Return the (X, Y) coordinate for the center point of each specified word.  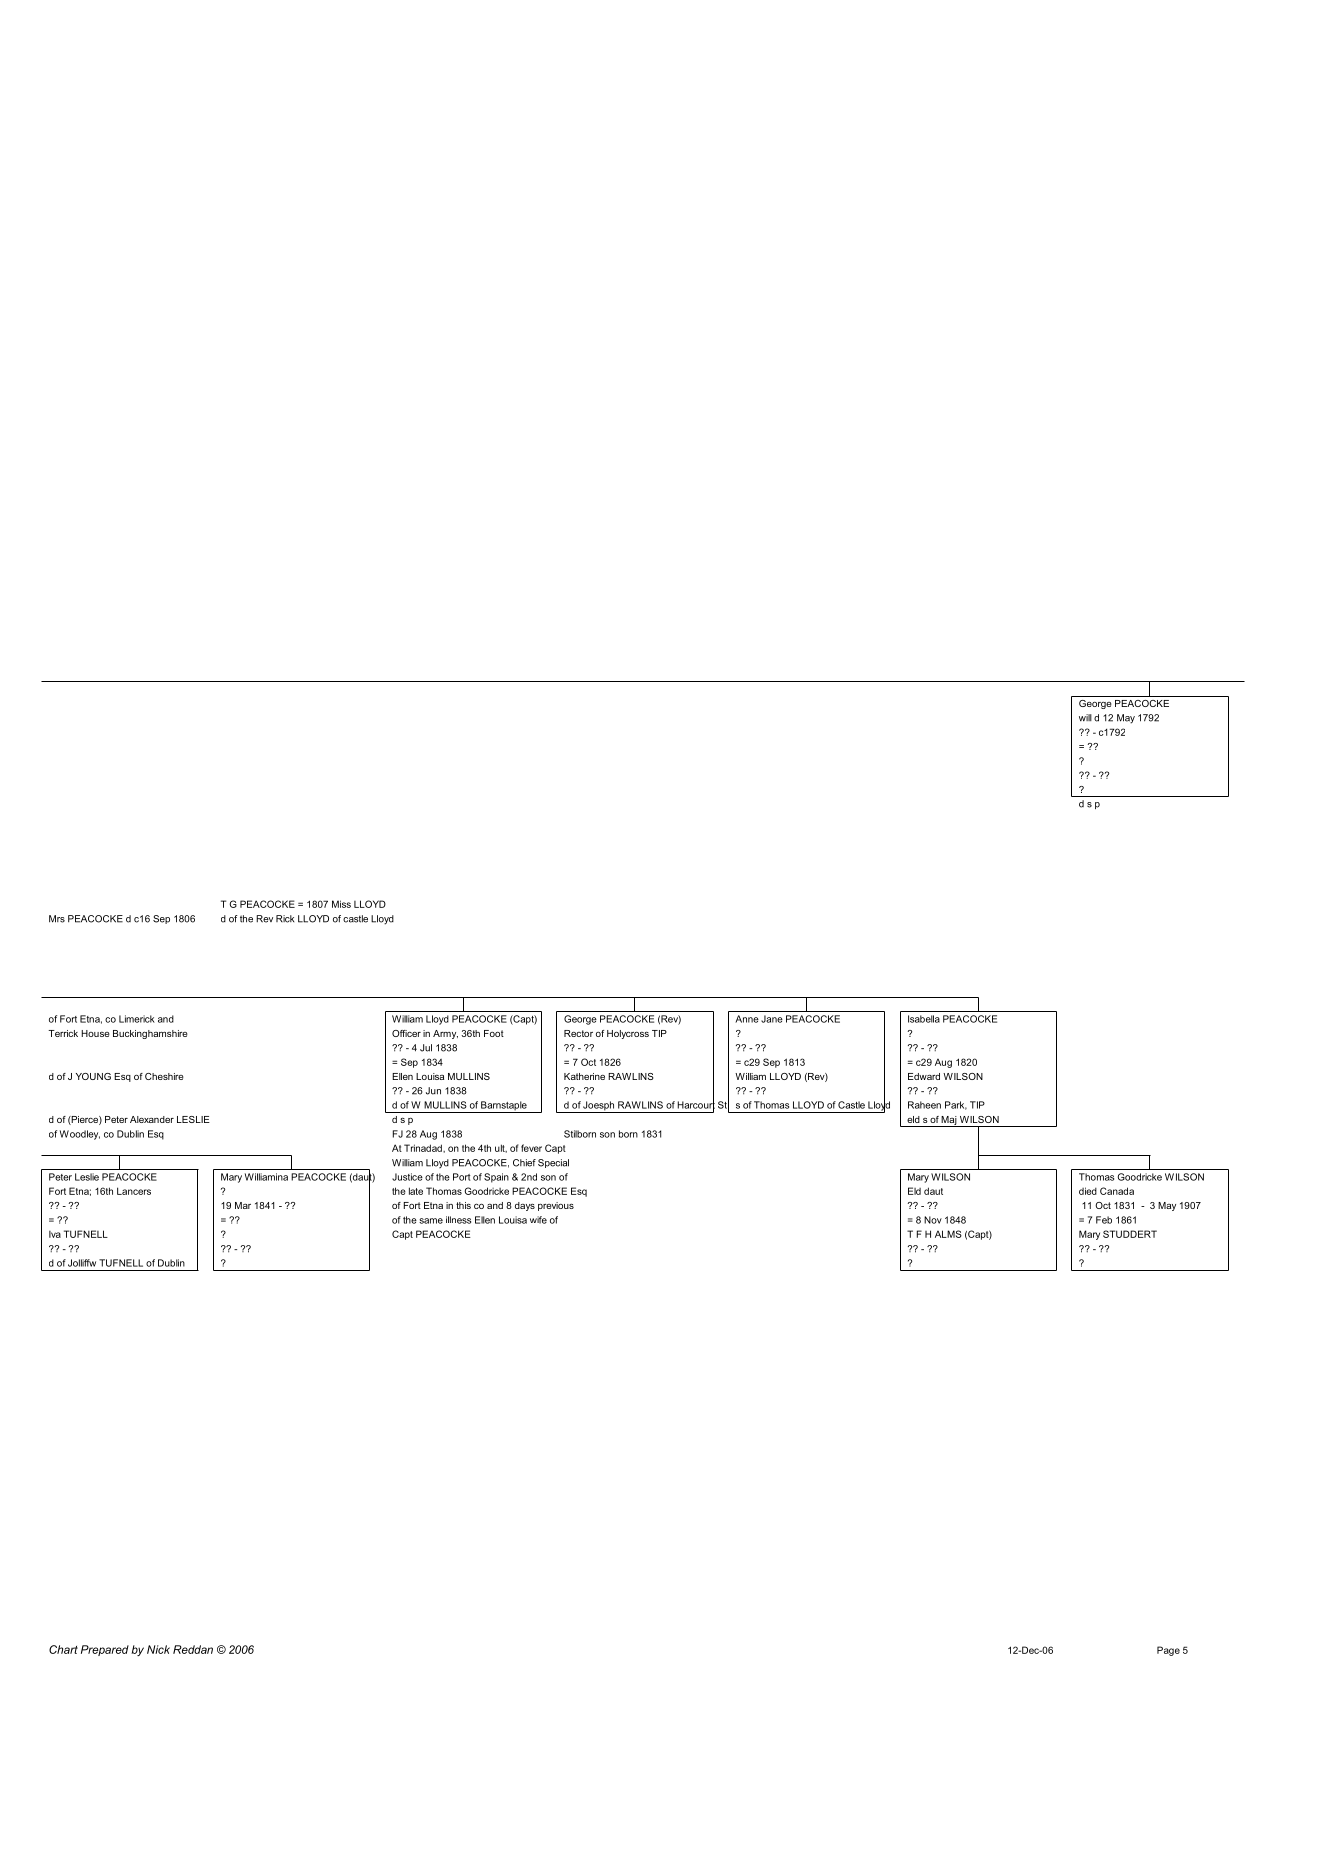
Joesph (599, 1107)
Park (956, 1105)
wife (538, 1220)
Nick (158, 1649)
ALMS (948, 1234)
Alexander (152, 1119)
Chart (63, 1649)
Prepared (105, 1650)
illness (458, 1220)
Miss (341, 904)
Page (1168, 1651)
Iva (55, 1234)
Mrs (57, 919)
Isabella (924, 1019)
